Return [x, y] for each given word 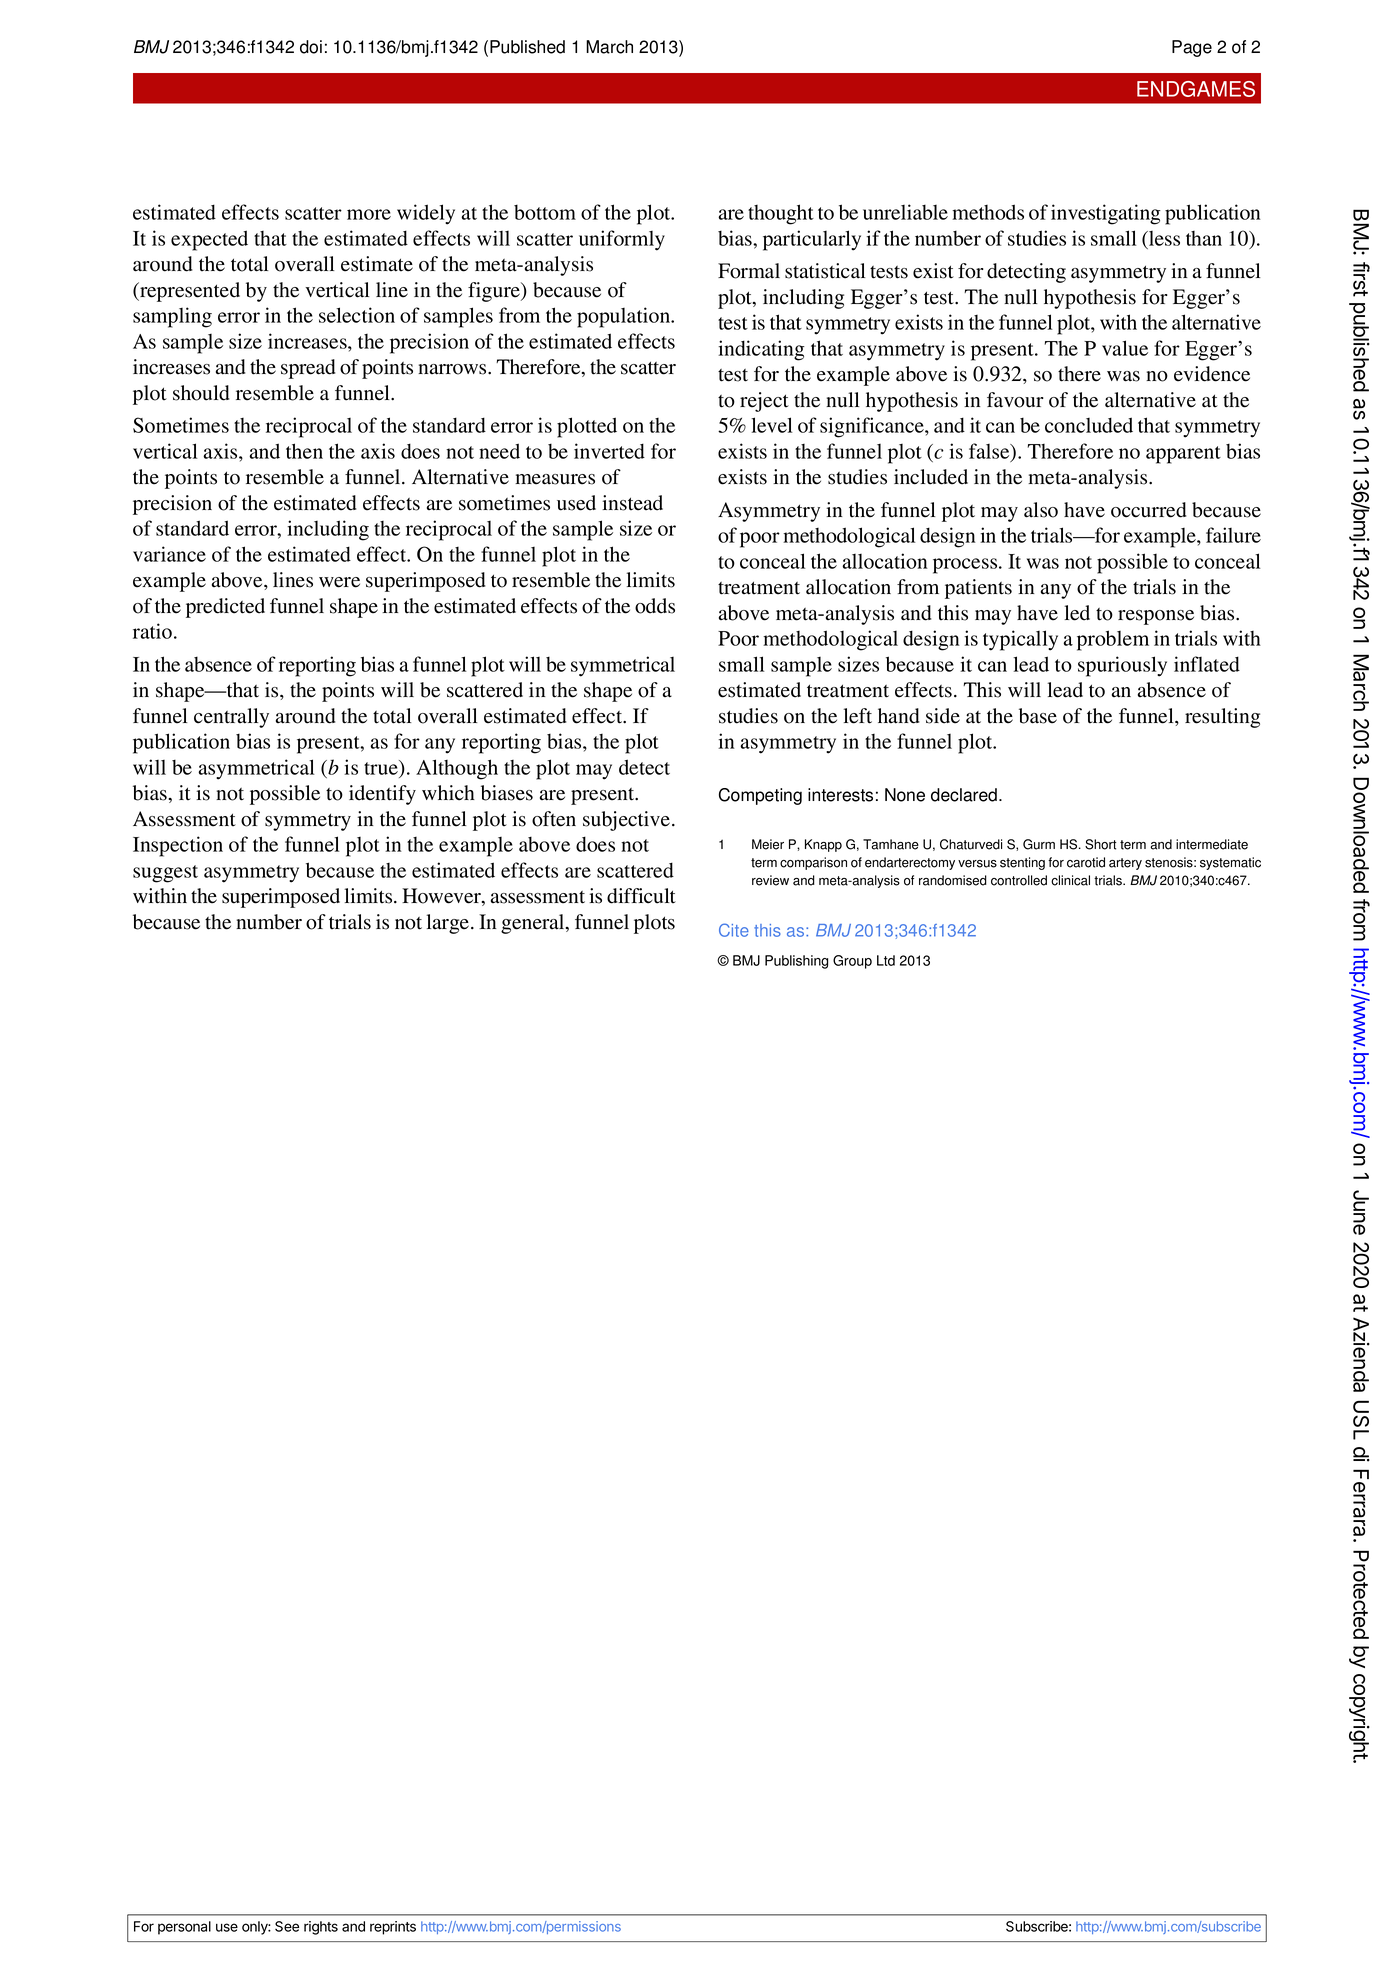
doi [311, 47]
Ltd [886, 960]
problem [1113, 640]
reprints [393, 1928]
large [449, 924]
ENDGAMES [1196, 89]
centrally [231, 718]
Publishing [796, 962]
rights [321, 1928]
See [287, 1926]
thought [781, 214]
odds [655, 606]
